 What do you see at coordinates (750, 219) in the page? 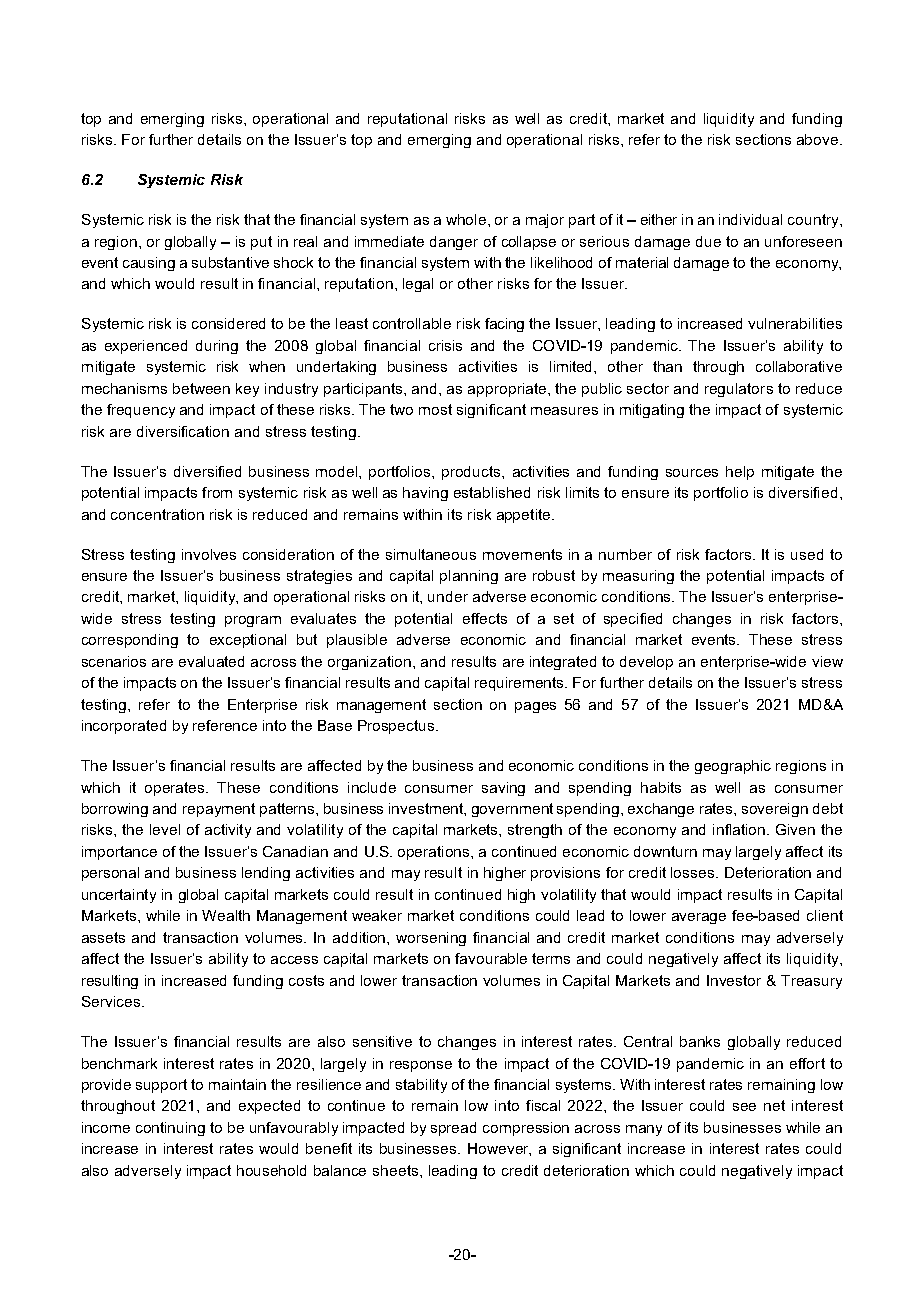
I see `individual` at bounding box center [750, 219].
